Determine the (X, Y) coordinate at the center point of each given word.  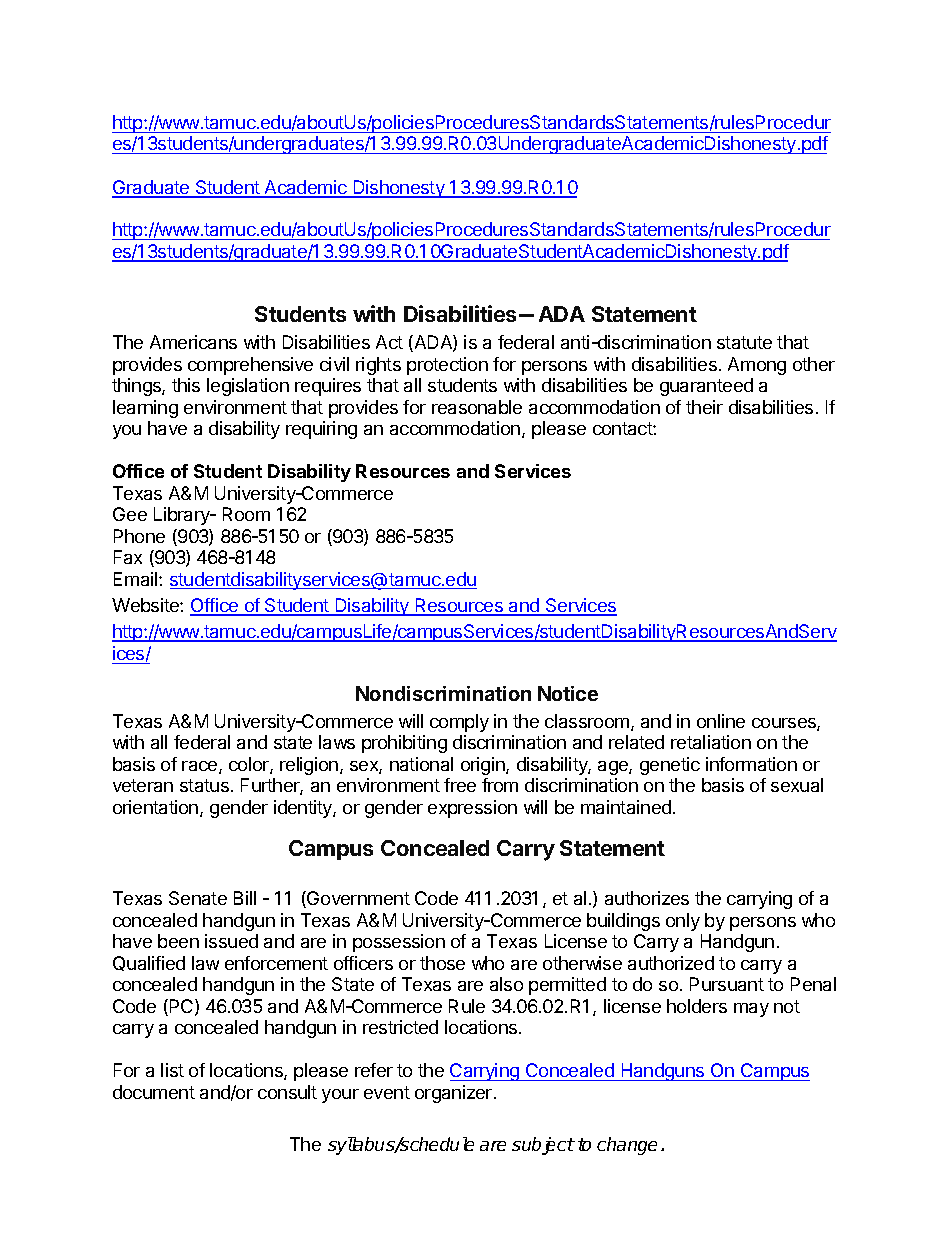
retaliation (711, 742)
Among (757, 366)
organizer (455, 1094)
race (201, 767)
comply (459, 723)
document (154, 1092)
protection (447, 366)
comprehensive (250, 366)
